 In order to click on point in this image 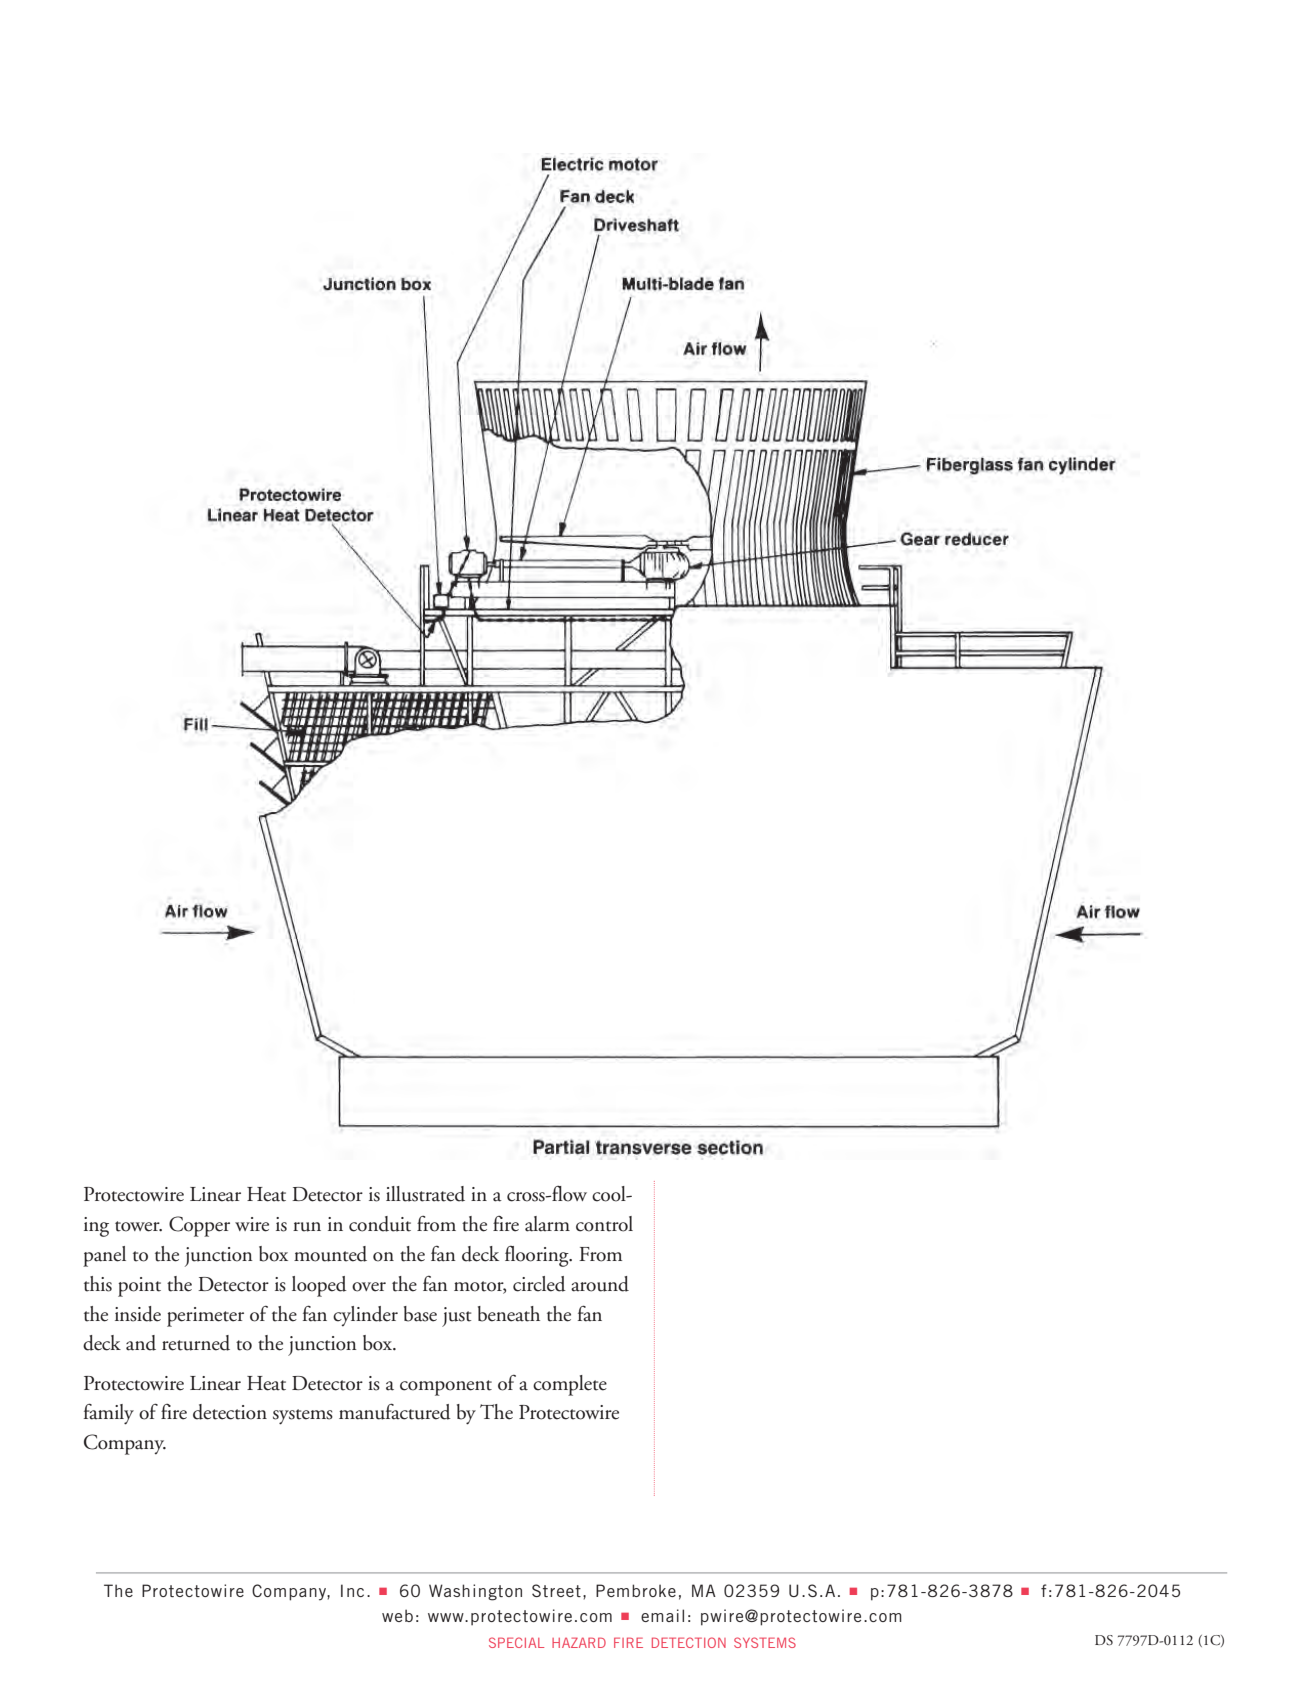, I will do `click(139, 1287)`.
